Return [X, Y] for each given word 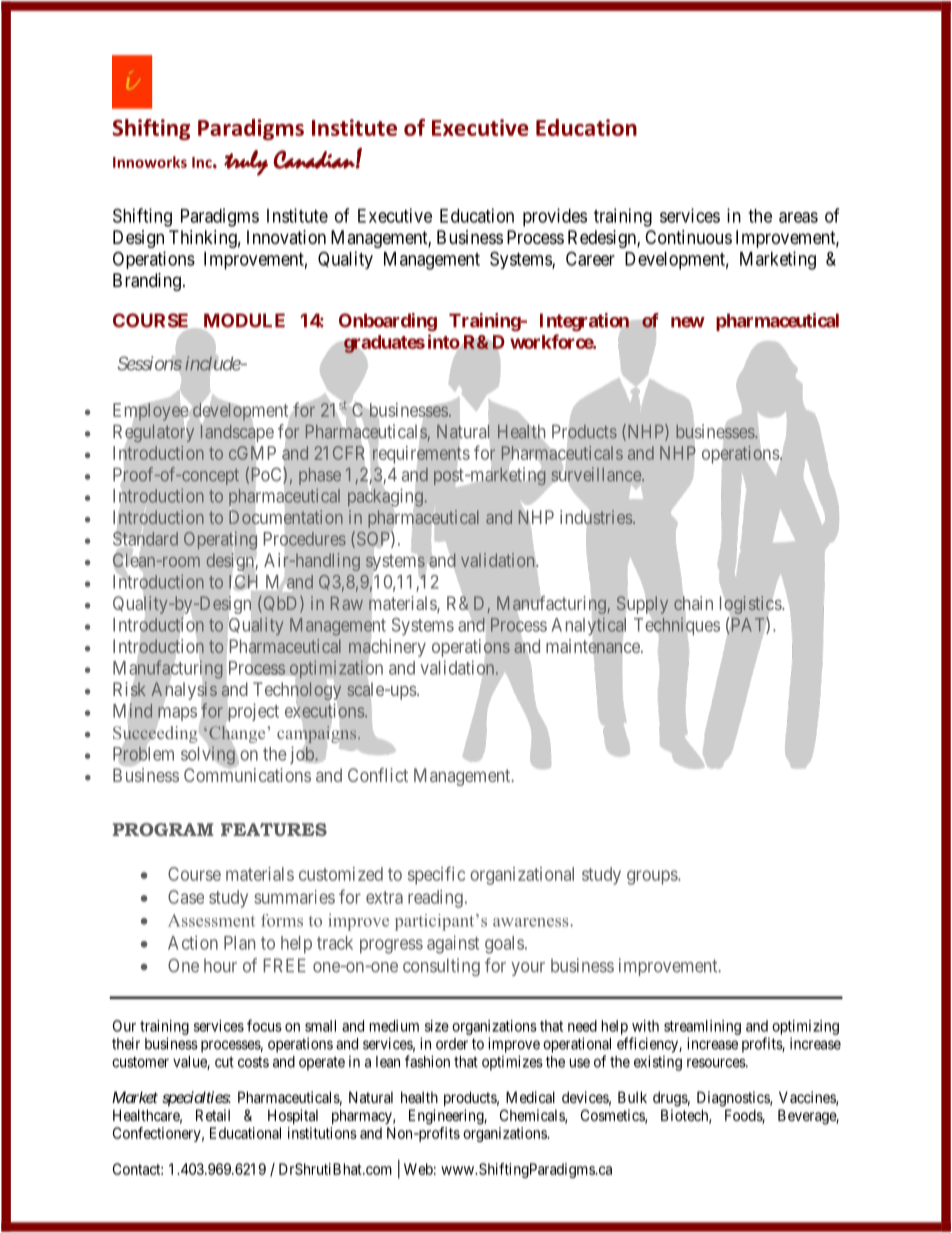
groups [653, 877]
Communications [247, 774]
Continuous [688, 237]
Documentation [286, 518]
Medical [530, 1097]
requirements [421, 455]
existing [658, 1063]
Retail [213, 1115]
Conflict [378, 775]
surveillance [597, 475]
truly [246, 163]
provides [555, 217]
